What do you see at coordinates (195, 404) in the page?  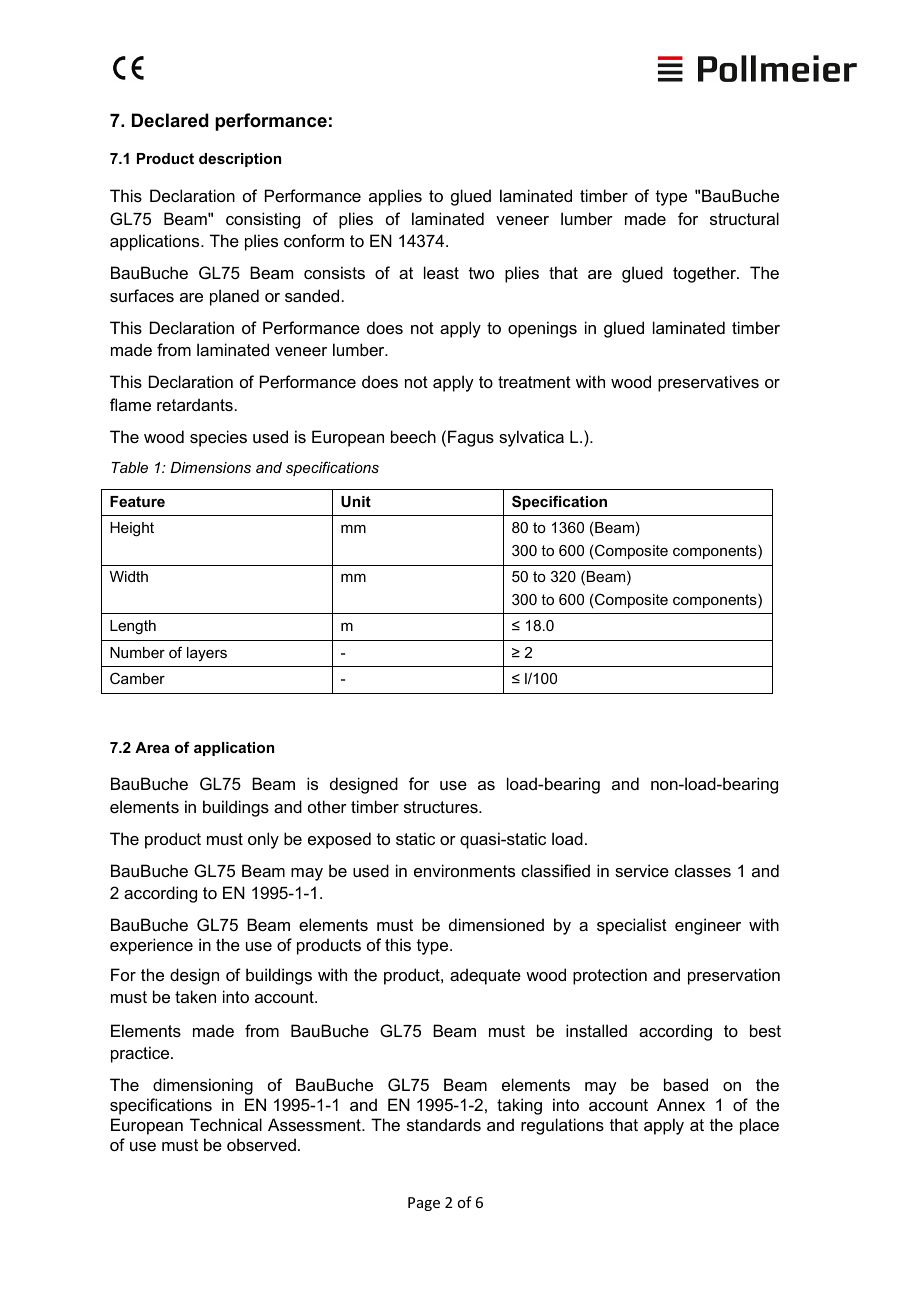 I see `retardants` at bounding box center [195, 404].
